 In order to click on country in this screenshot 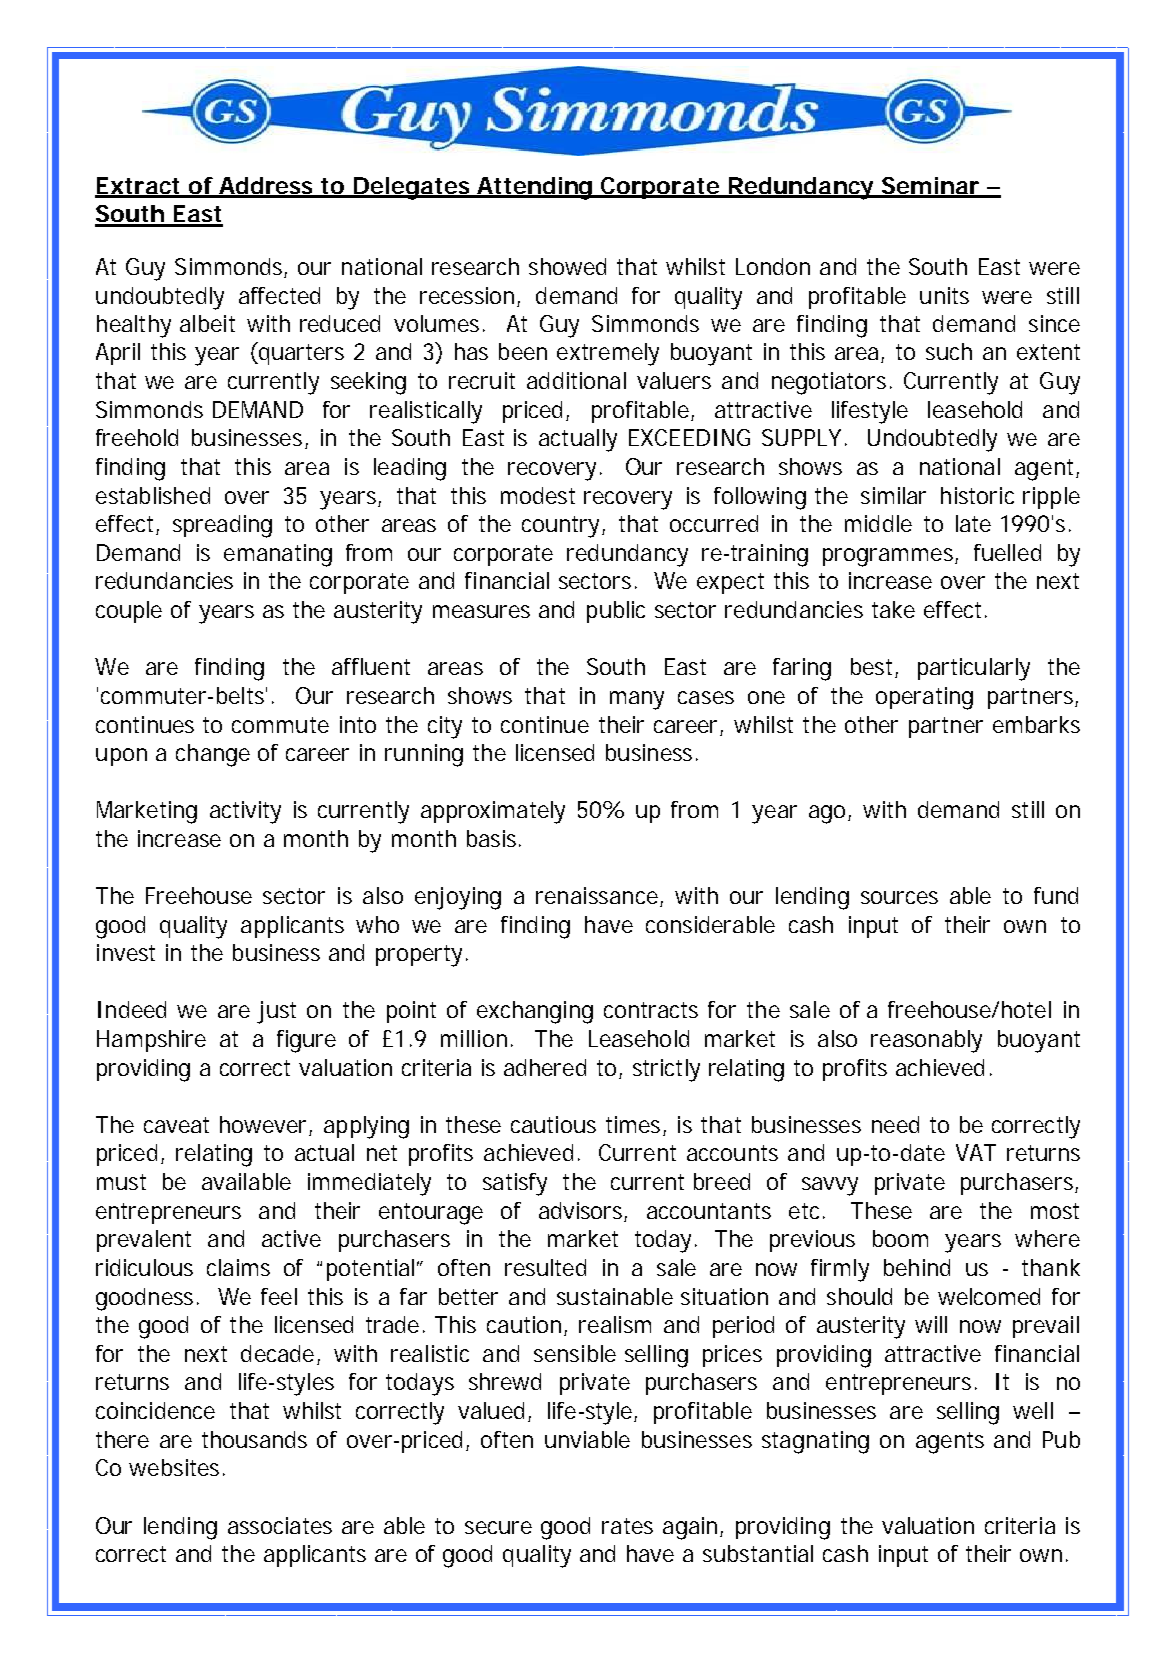, I will do `click(562, 527)`.
